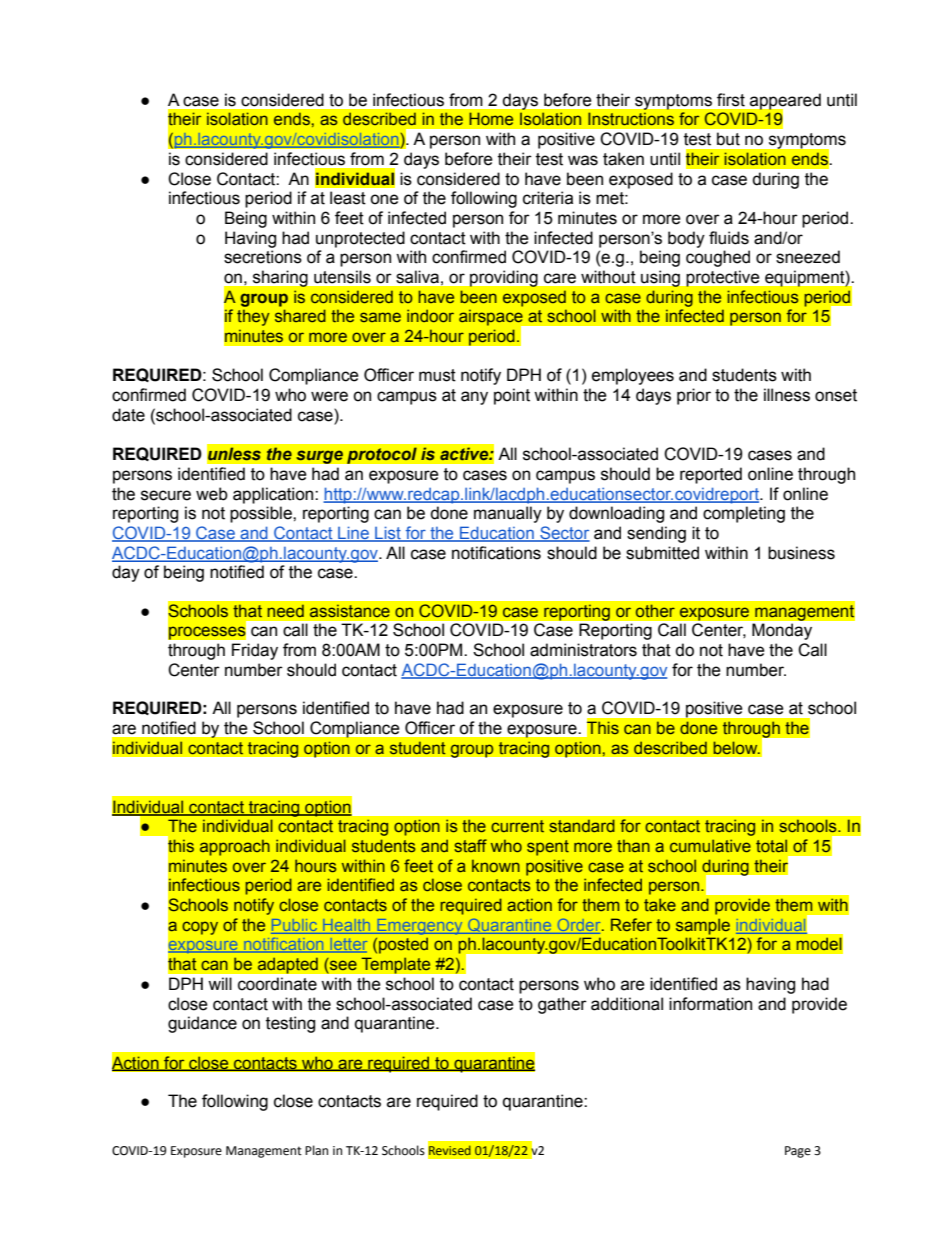 The width and height of the page is (952, 1233). What do you see at coordinates (798, 1152) in the page?
I see `Page` at bounding box center [798, 1152].
